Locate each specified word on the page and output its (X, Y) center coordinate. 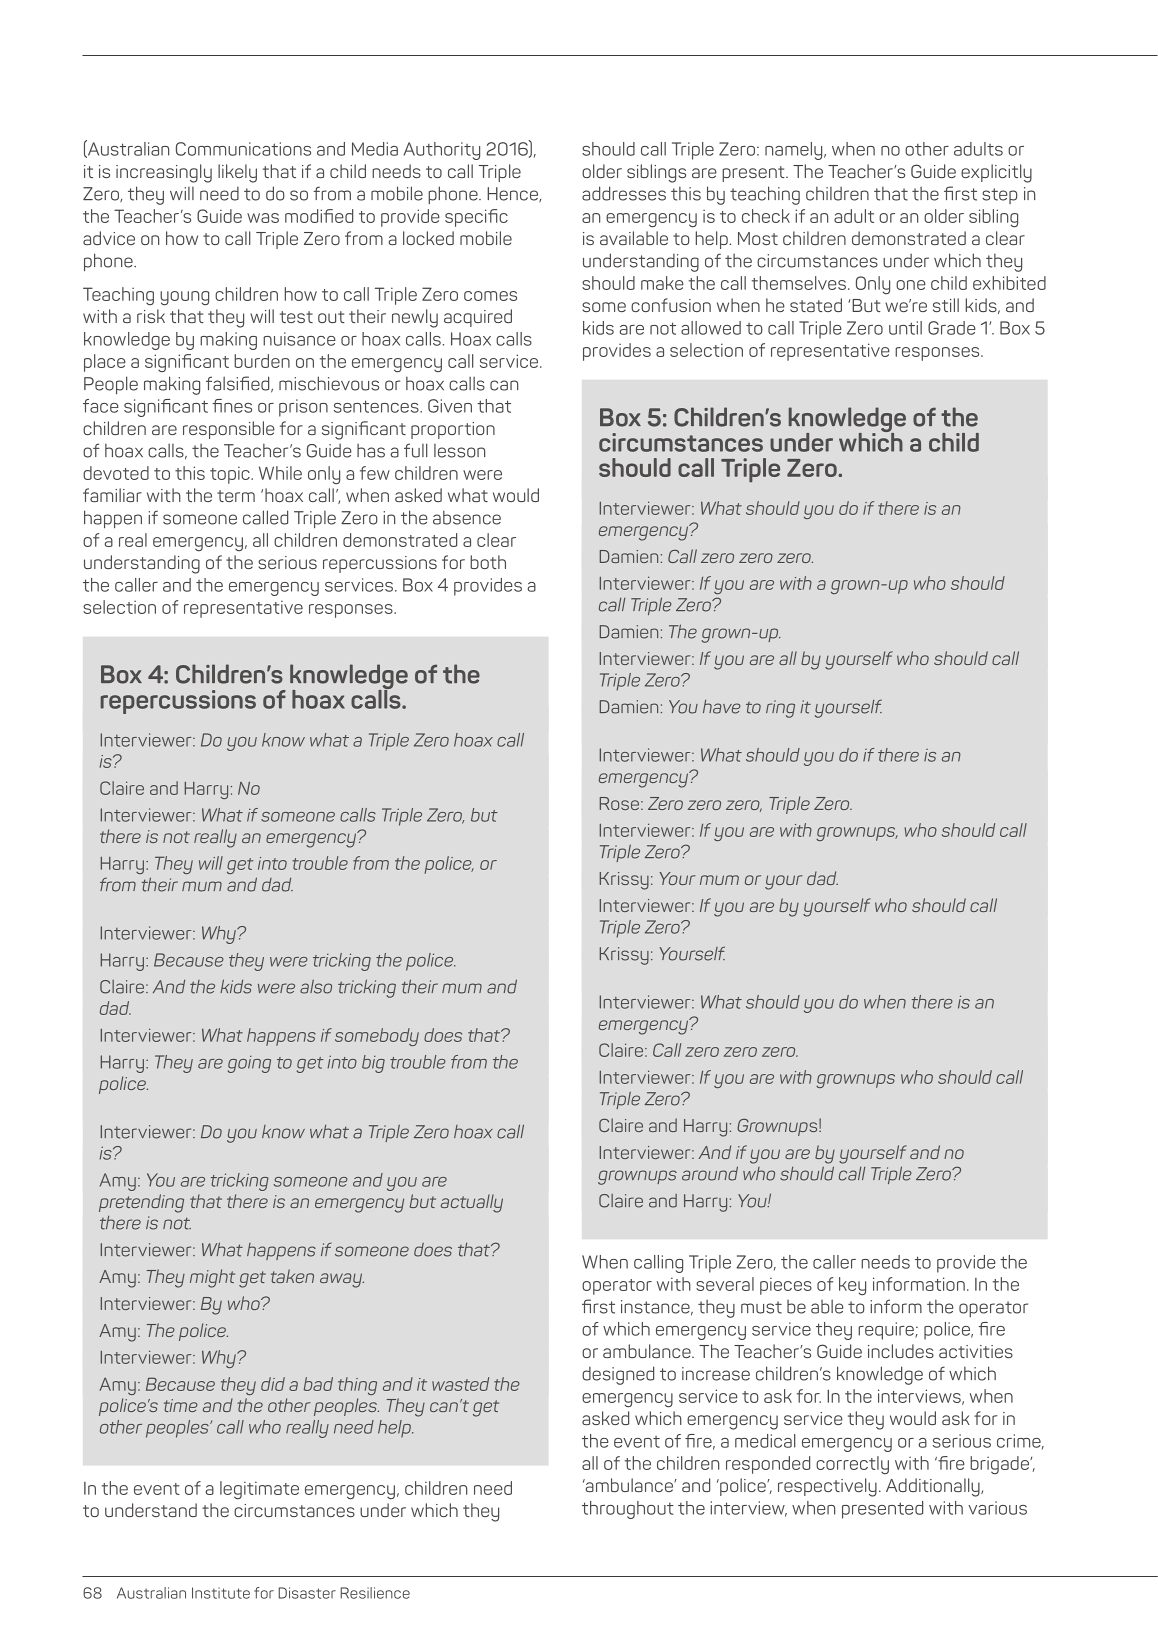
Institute (221, 1593)
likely (237, 173)
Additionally (934, 1487)
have (722, 707)
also (316, 986)
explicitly (996, 173)
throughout (628, 1510)
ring (780, 709)
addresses (624, 193)
